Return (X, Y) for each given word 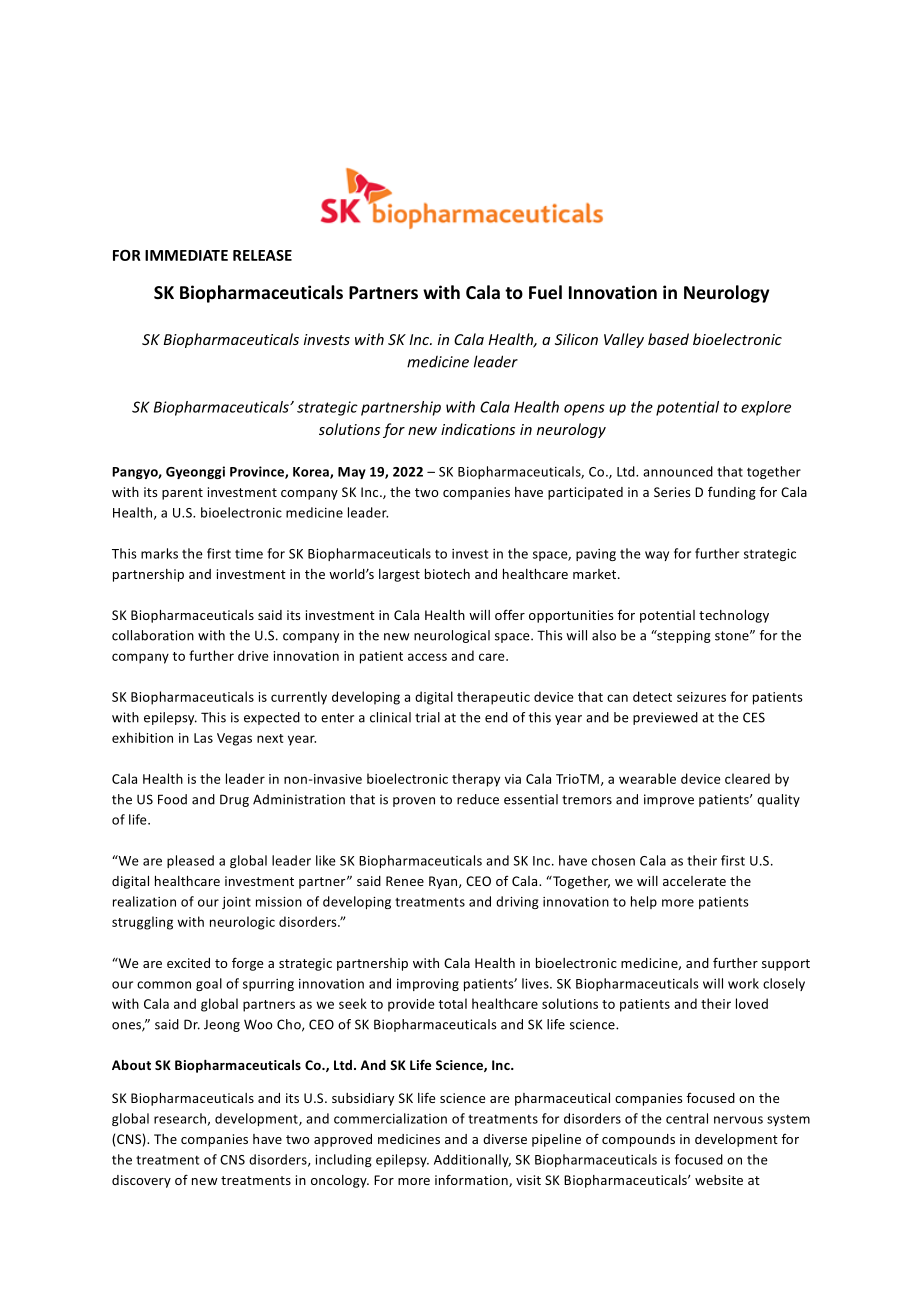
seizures (701, 697)
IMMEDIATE (186, 255)
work (743, 983)
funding (732, 493)
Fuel (545, 292)
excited (188, 963)
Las (203, 738)
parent (182, 494)
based (668, 339)
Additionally (472, 1160)
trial (427, 717)
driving (517, 902)
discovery (141, 1181)
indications (478, 429)
